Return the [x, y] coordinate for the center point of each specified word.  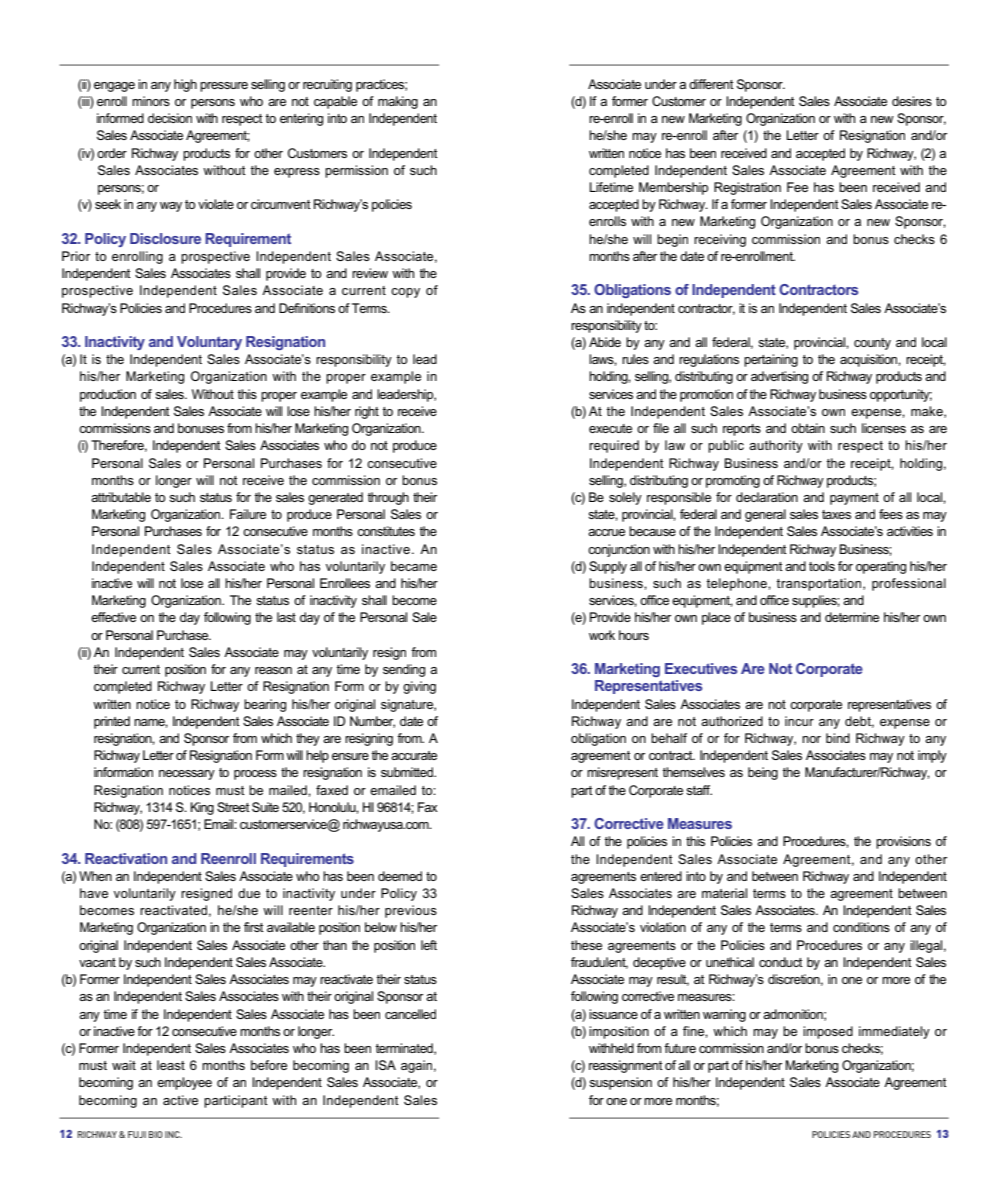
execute [610, 428]
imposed [828, 1032]
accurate [414, 755]
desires [912, 101]
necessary [187, 775]
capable [335, 102]
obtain [808, 428]
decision [170, 118]
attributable [121, 497]
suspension [620, 1083]
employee [184, 1083]
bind [838, 738]
